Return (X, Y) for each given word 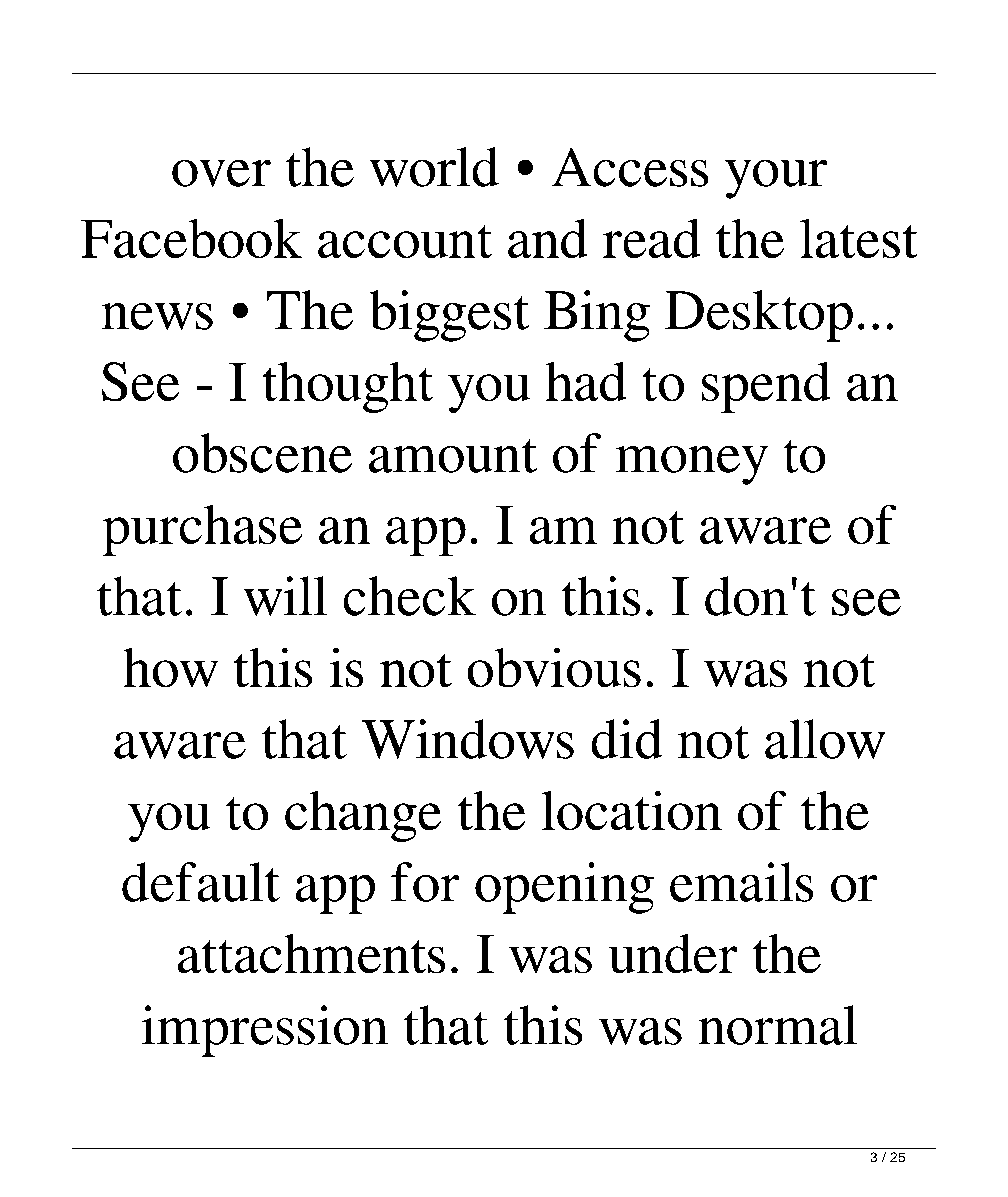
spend (766, 387)
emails (741, 882)
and (547, 238)
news (157, 316)
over (221, 173)
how (171, 667)
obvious (554, 667)
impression (265, 1031)
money (692, 465)
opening (564, 888)
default (201, 882)
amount (453, 456)
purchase (202, 530)
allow (825, 739)
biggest (449, 316)
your (776, 179)
